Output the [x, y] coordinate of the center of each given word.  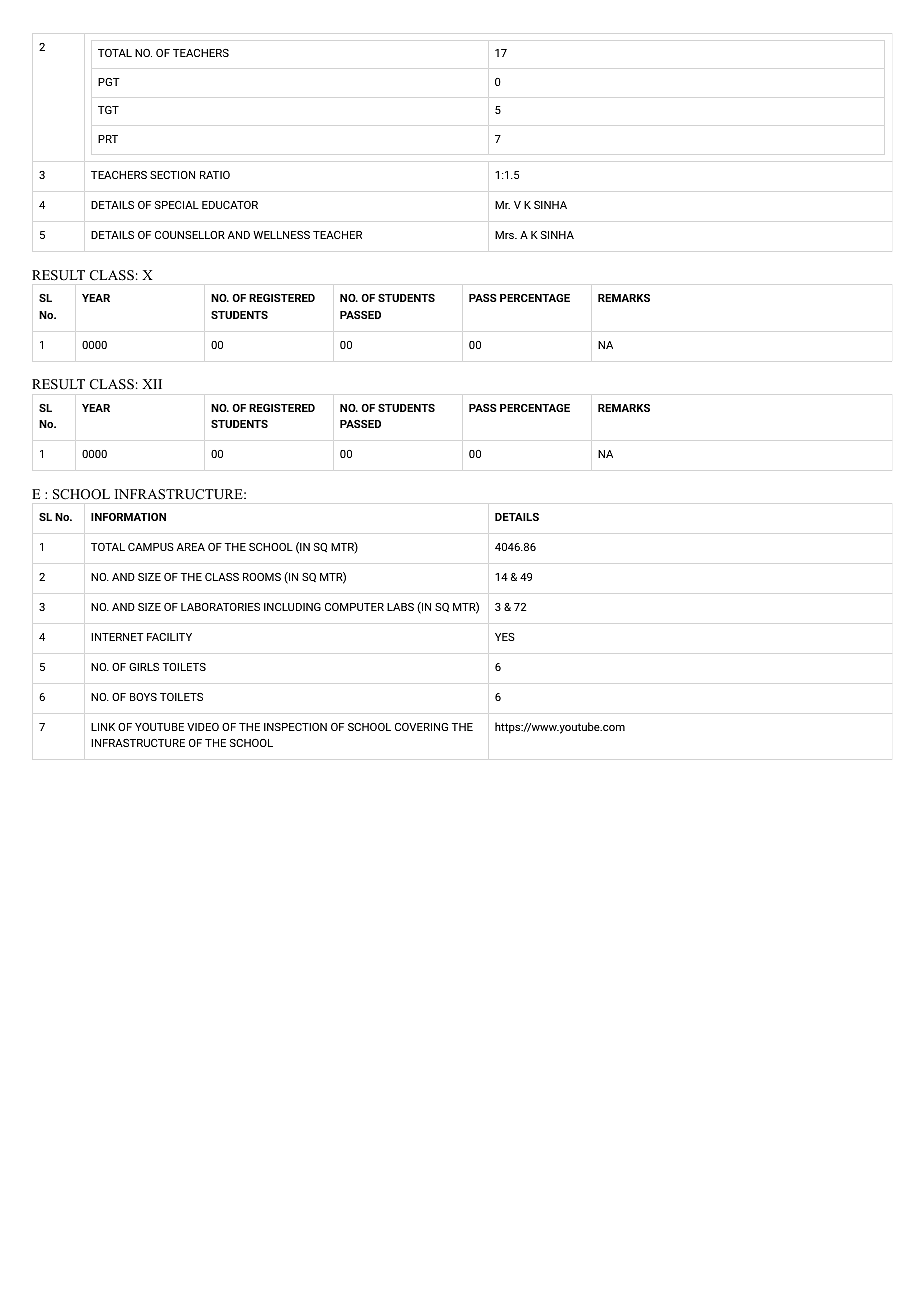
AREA [191, 547]
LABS [400, 607]
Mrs [505, 235]
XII [152, 384]
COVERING [421, 727]
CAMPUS [151, 547]
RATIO [215, 175]
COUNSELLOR [190, 235]
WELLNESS [281, 235]
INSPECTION [295, 727]
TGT [108, 110]
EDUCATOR [230, 205]
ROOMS [262, 577]
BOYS [143, 697]
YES [505, 637]
